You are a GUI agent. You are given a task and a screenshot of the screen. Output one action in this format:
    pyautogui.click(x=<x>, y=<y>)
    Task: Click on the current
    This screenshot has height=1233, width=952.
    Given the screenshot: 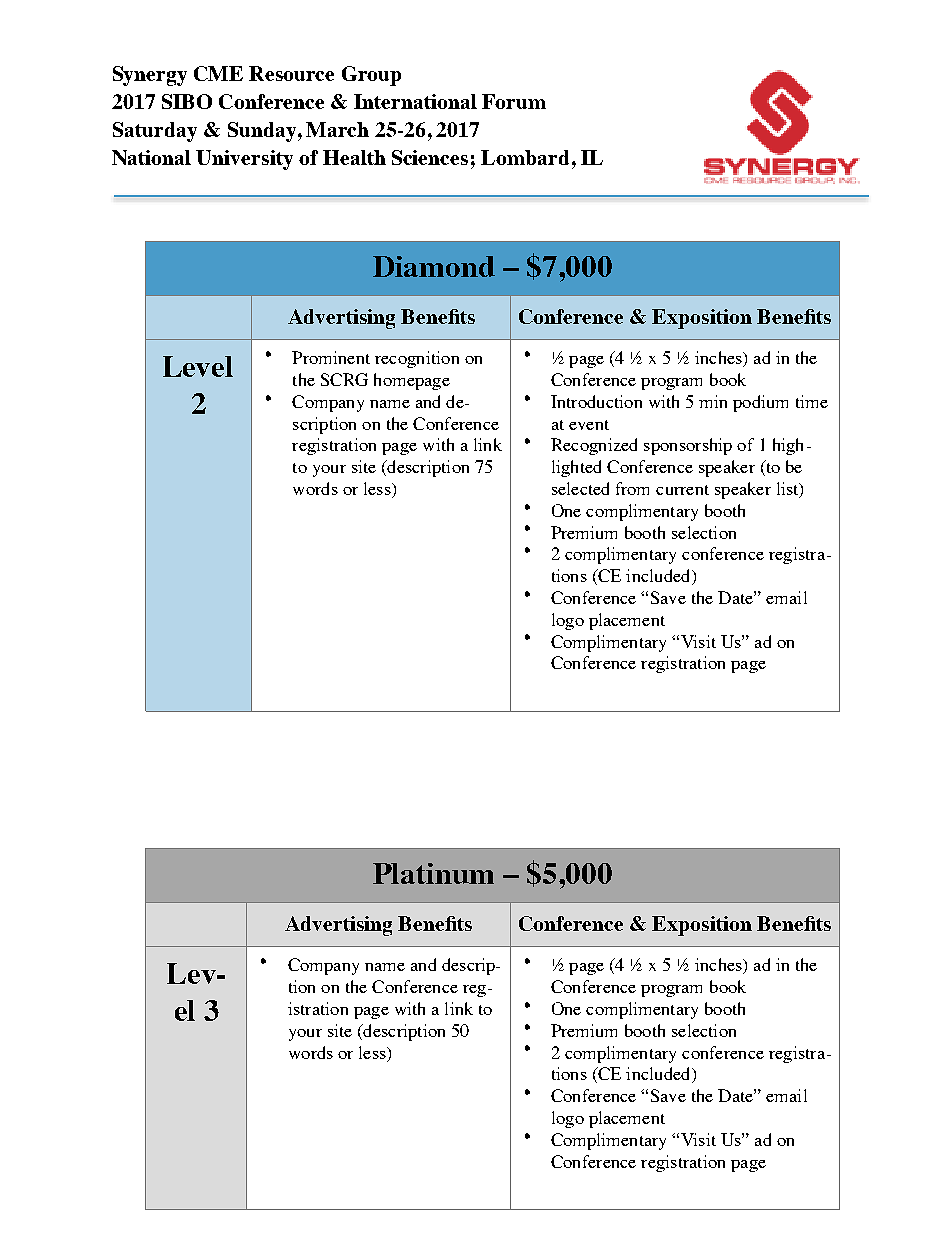 What is the action you would take?
    pyautogui.click(x=682, y=490)
